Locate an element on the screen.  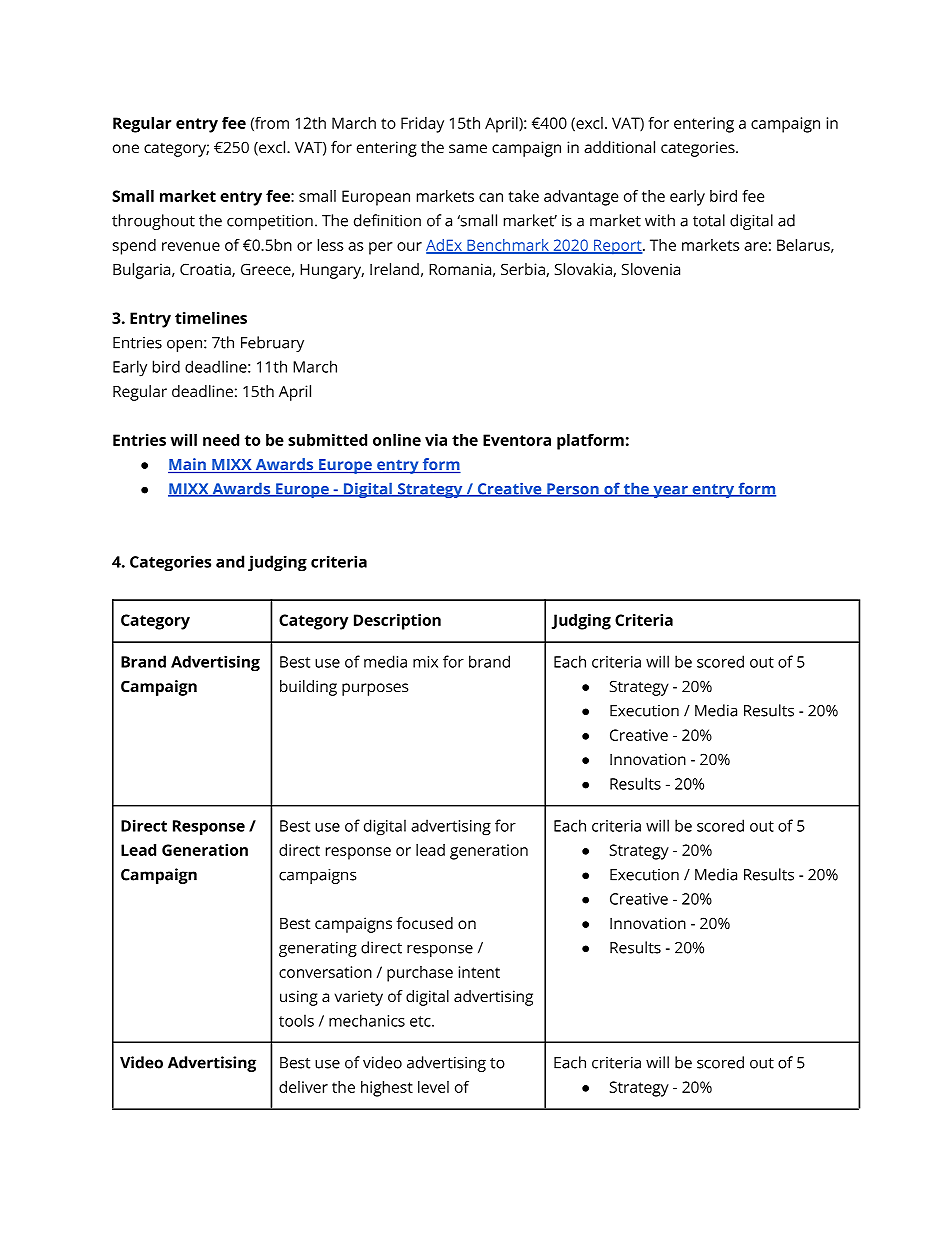
Description is located at coordinates (397, 622).
